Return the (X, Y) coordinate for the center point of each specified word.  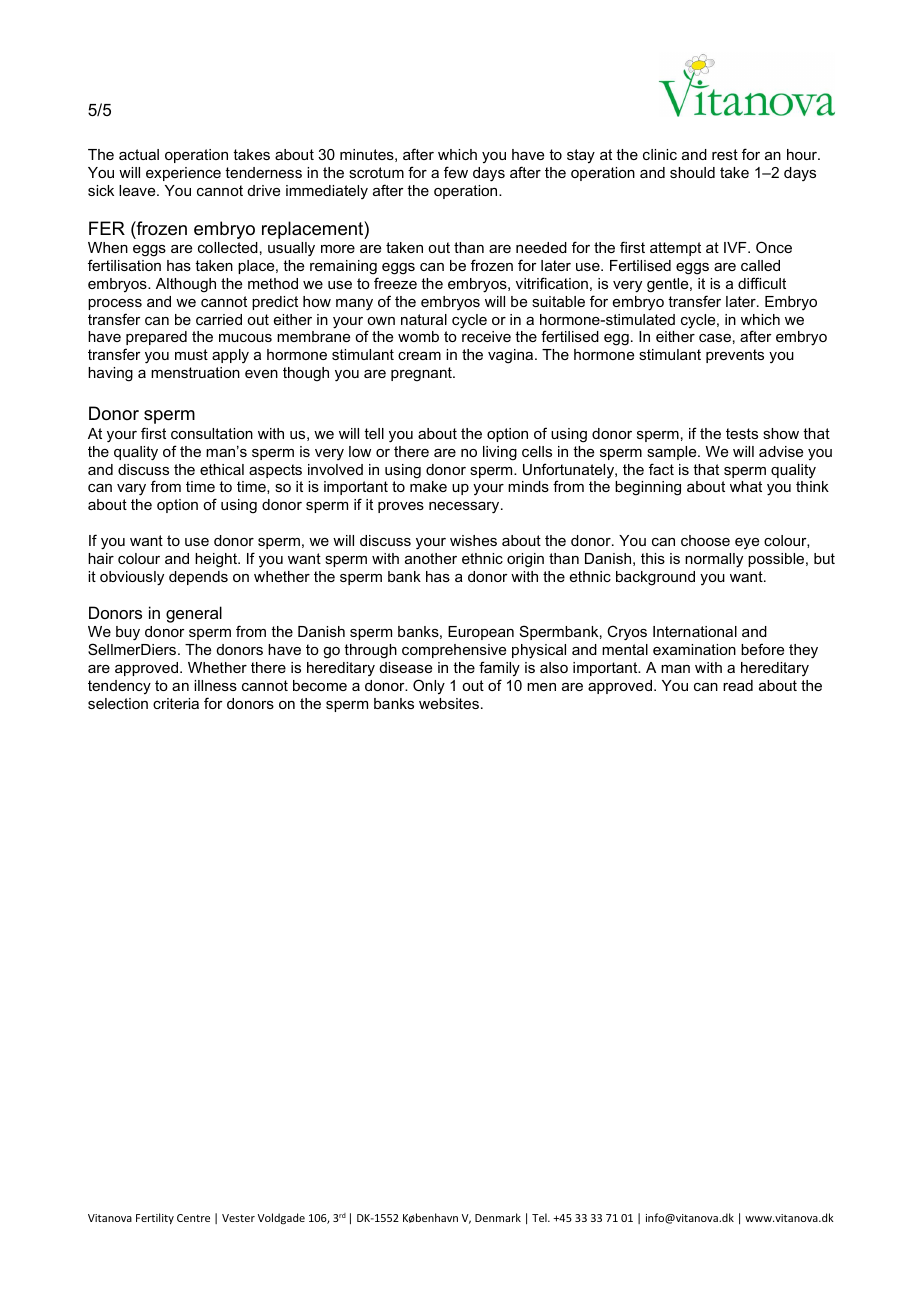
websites (449, 703)
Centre (193, 1218)
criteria (176, 703)
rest (725, 154)
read (738, 685)
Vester (238, 1218)
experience (183, 174)
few (456, 172)
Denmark (498, 1217)
